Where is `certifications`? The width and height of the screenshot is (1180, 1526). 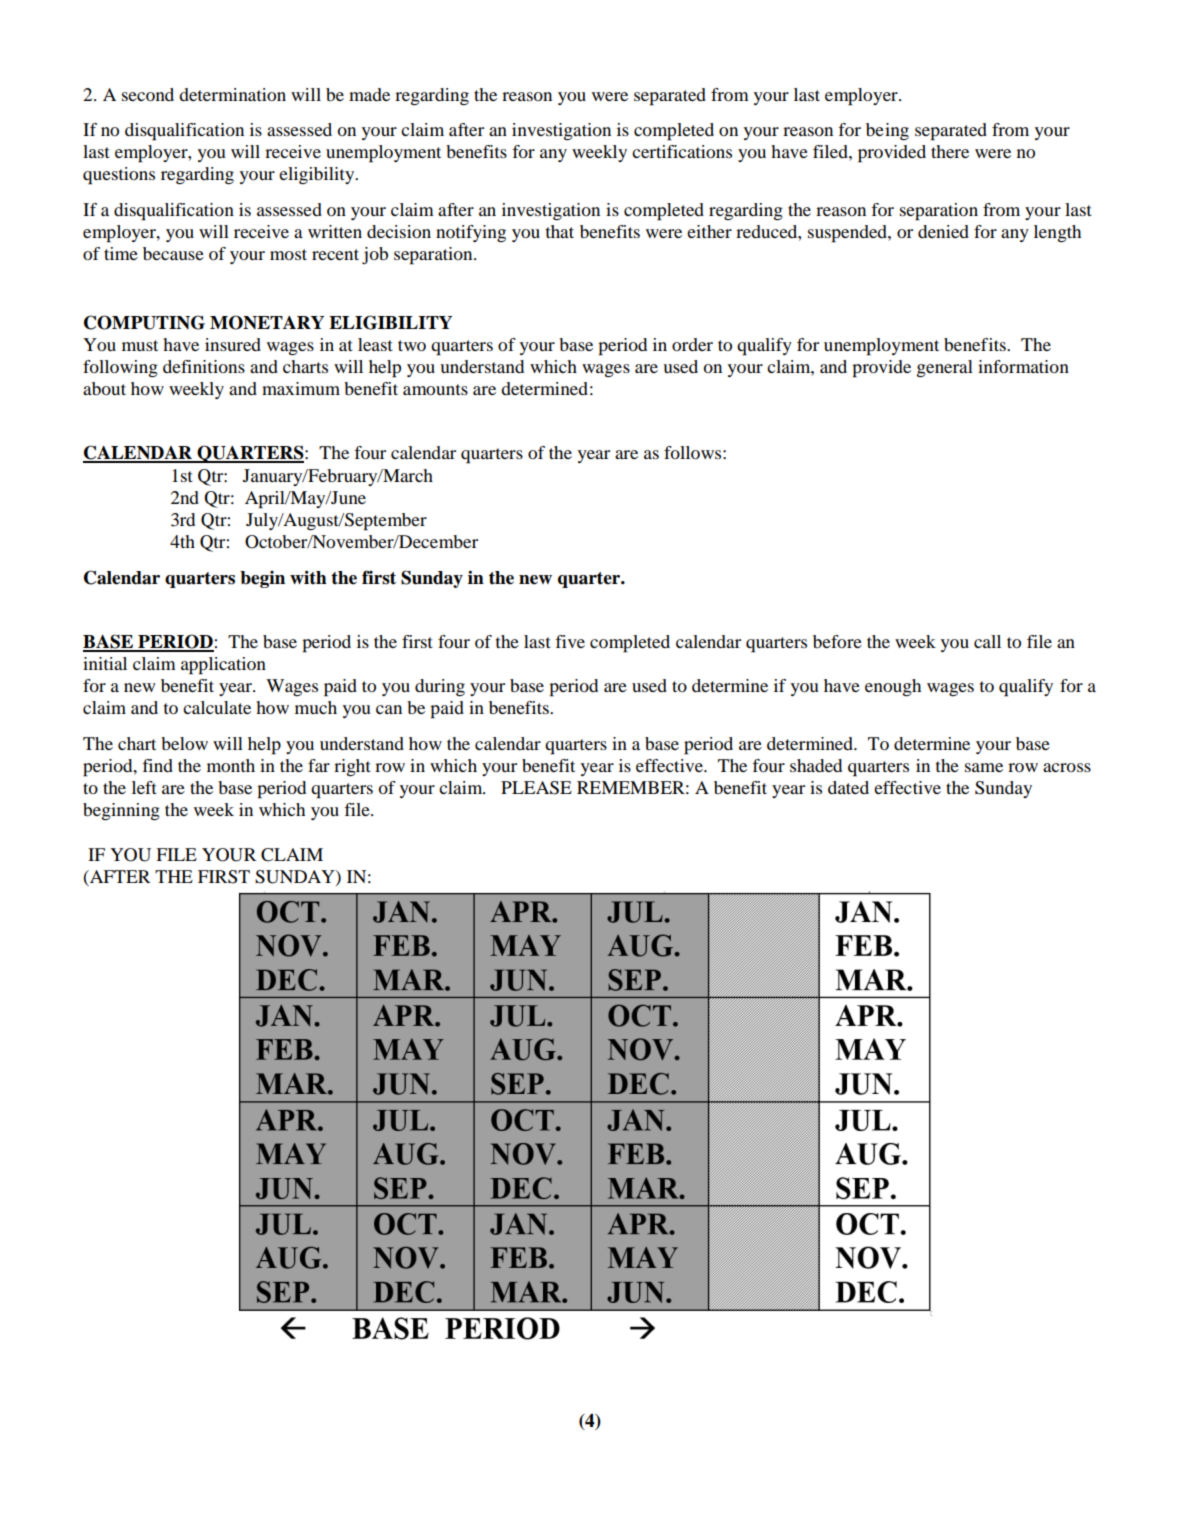
certifications is located at coordinates (682, 151).
